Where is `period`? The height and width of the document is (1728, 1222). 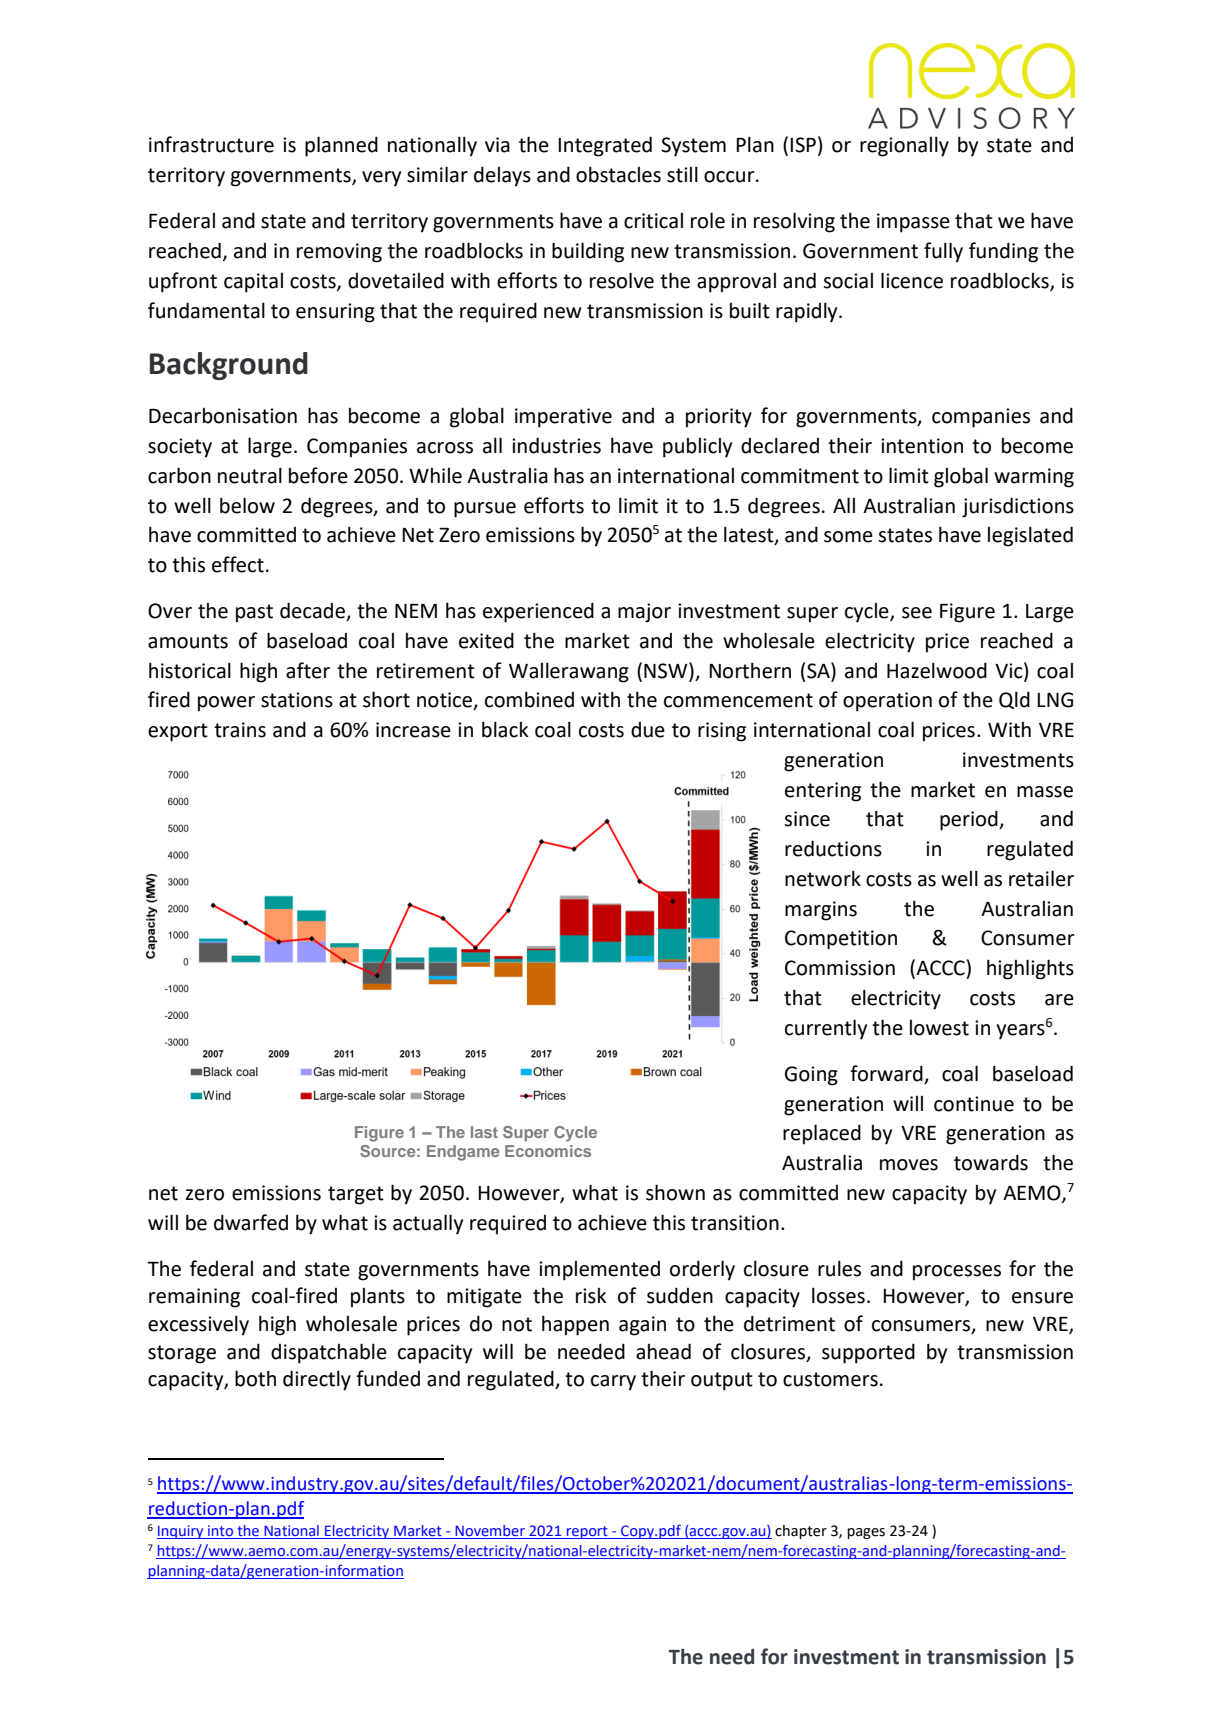
period is located at coordinates (970, 820).
